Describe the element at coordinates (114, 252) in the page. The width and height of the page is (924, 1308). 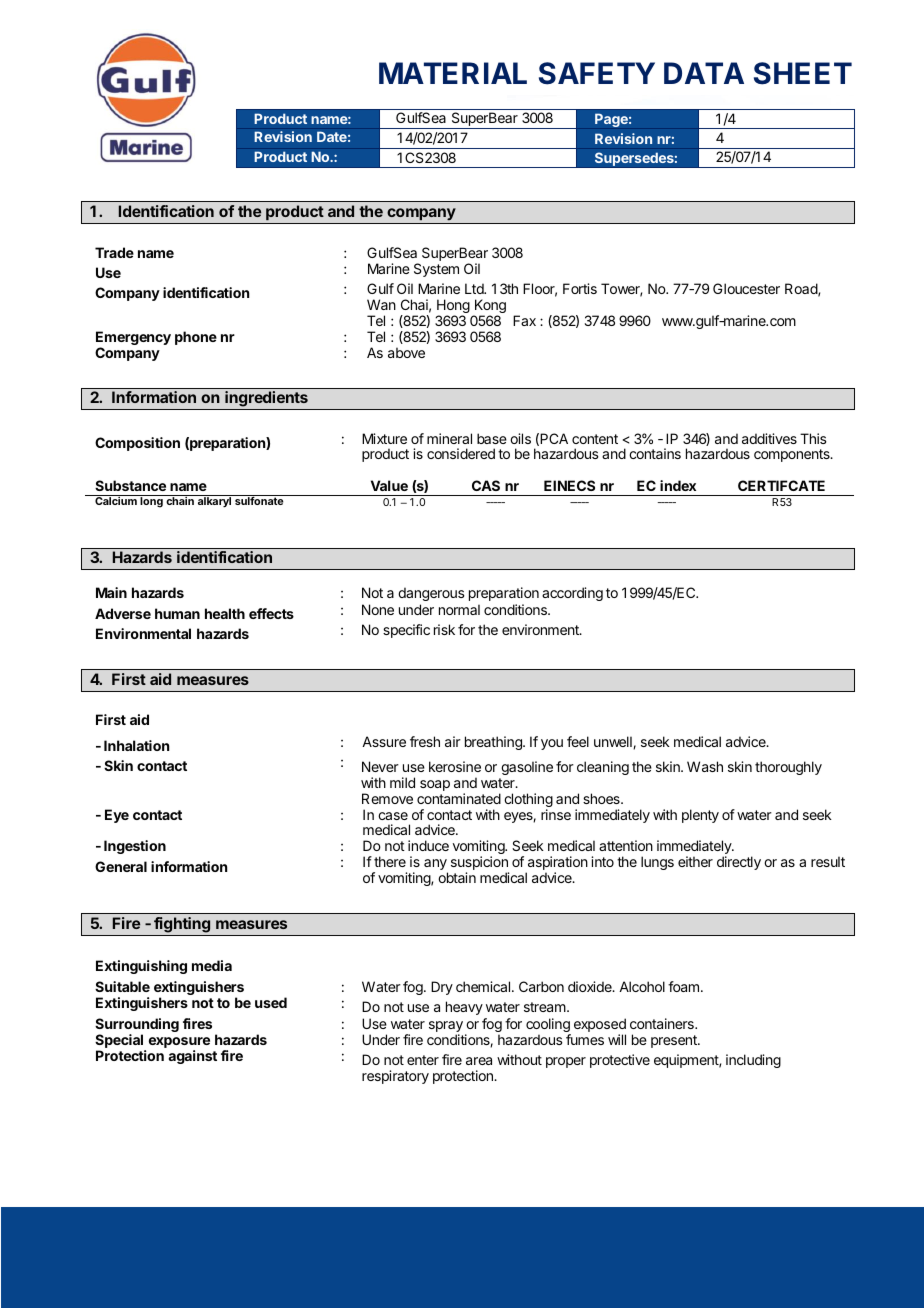
I see `Trade` at that location.
